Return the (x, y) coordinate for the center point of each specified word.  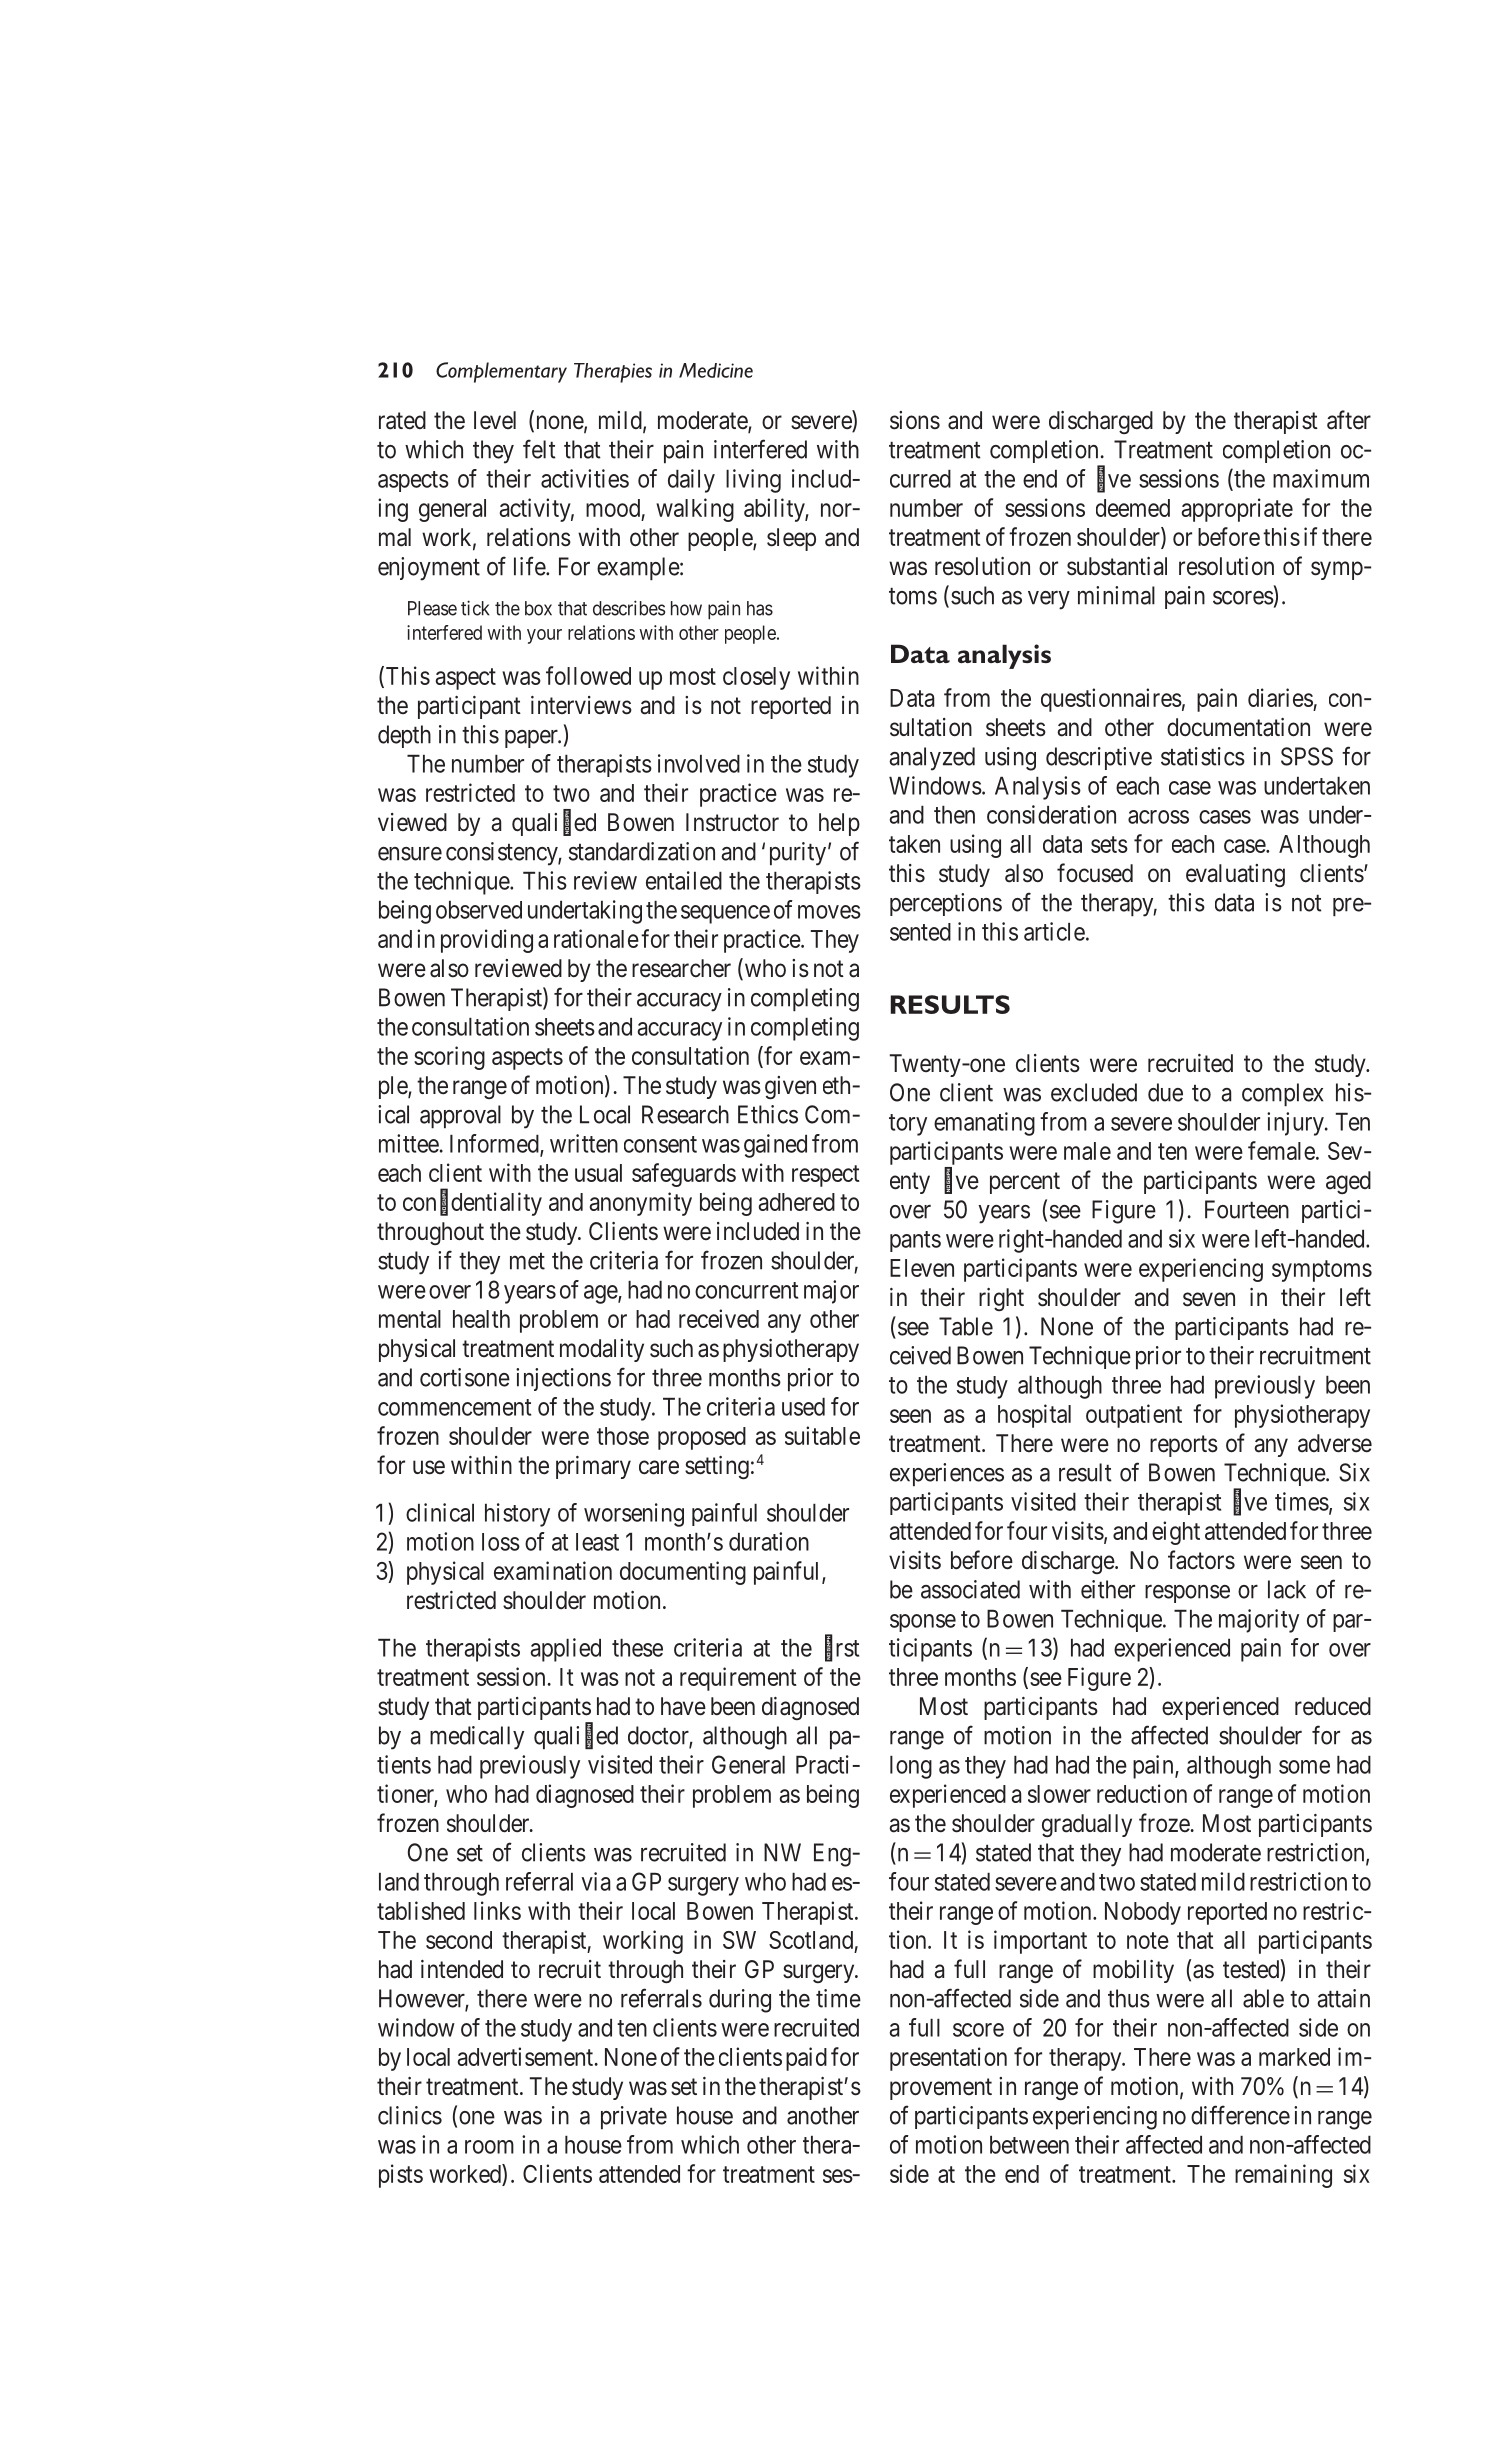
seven (1209, 1299)
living (753, 481)
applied (565, 1650)
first (842, 1648)
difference (1240, 2115)
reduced (1333, 1706)
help (839, 824)
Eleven (922, 1268)
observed (479, 910)
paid (806, 2059)
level (495, 420)
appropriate (1237, 510)
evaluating (1235, 875)
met (527, 1261)
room (489, 2147)
